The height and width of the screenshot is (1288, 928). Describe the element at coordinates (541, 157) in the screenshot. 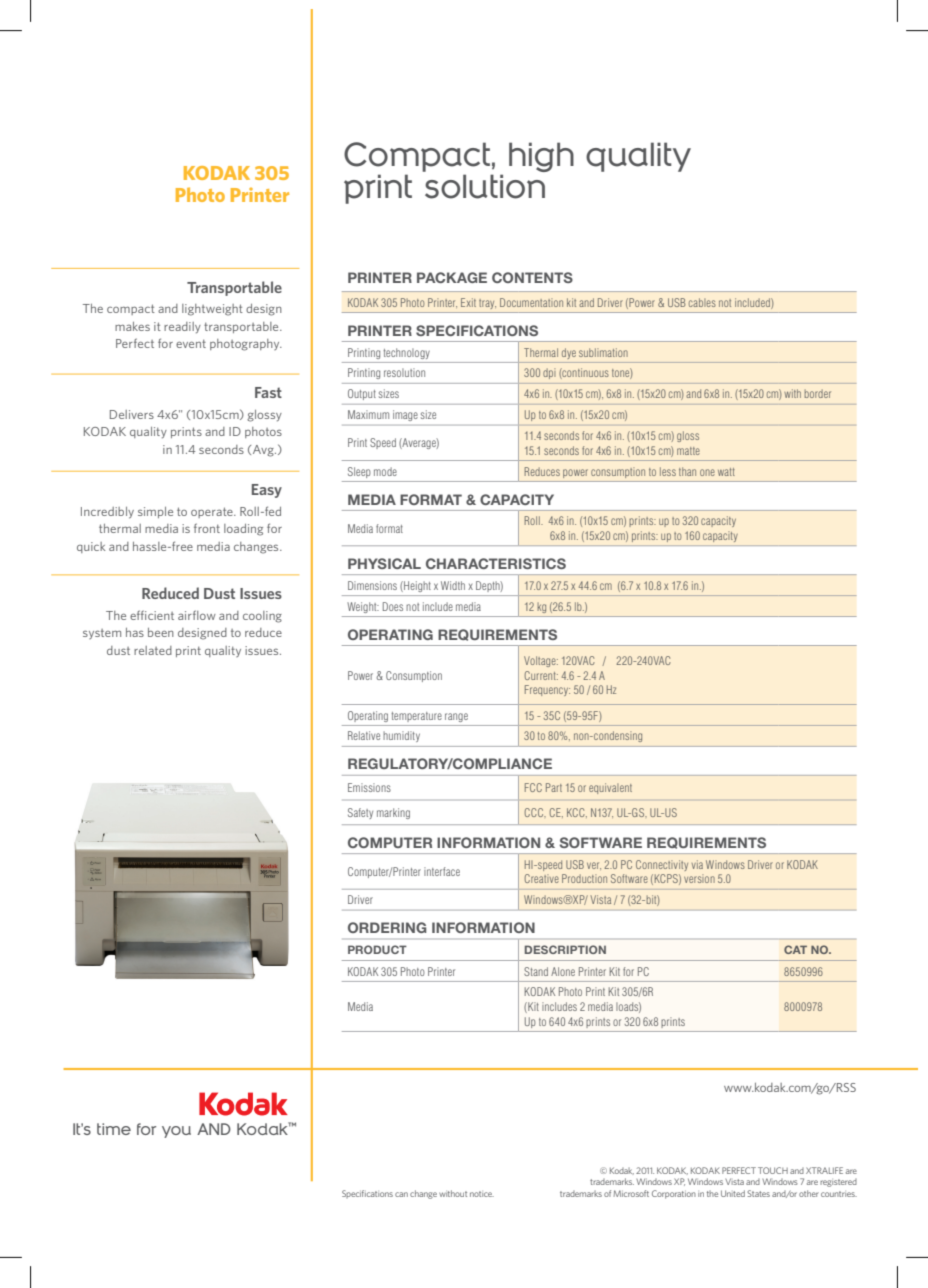

I see `high` at that location.
